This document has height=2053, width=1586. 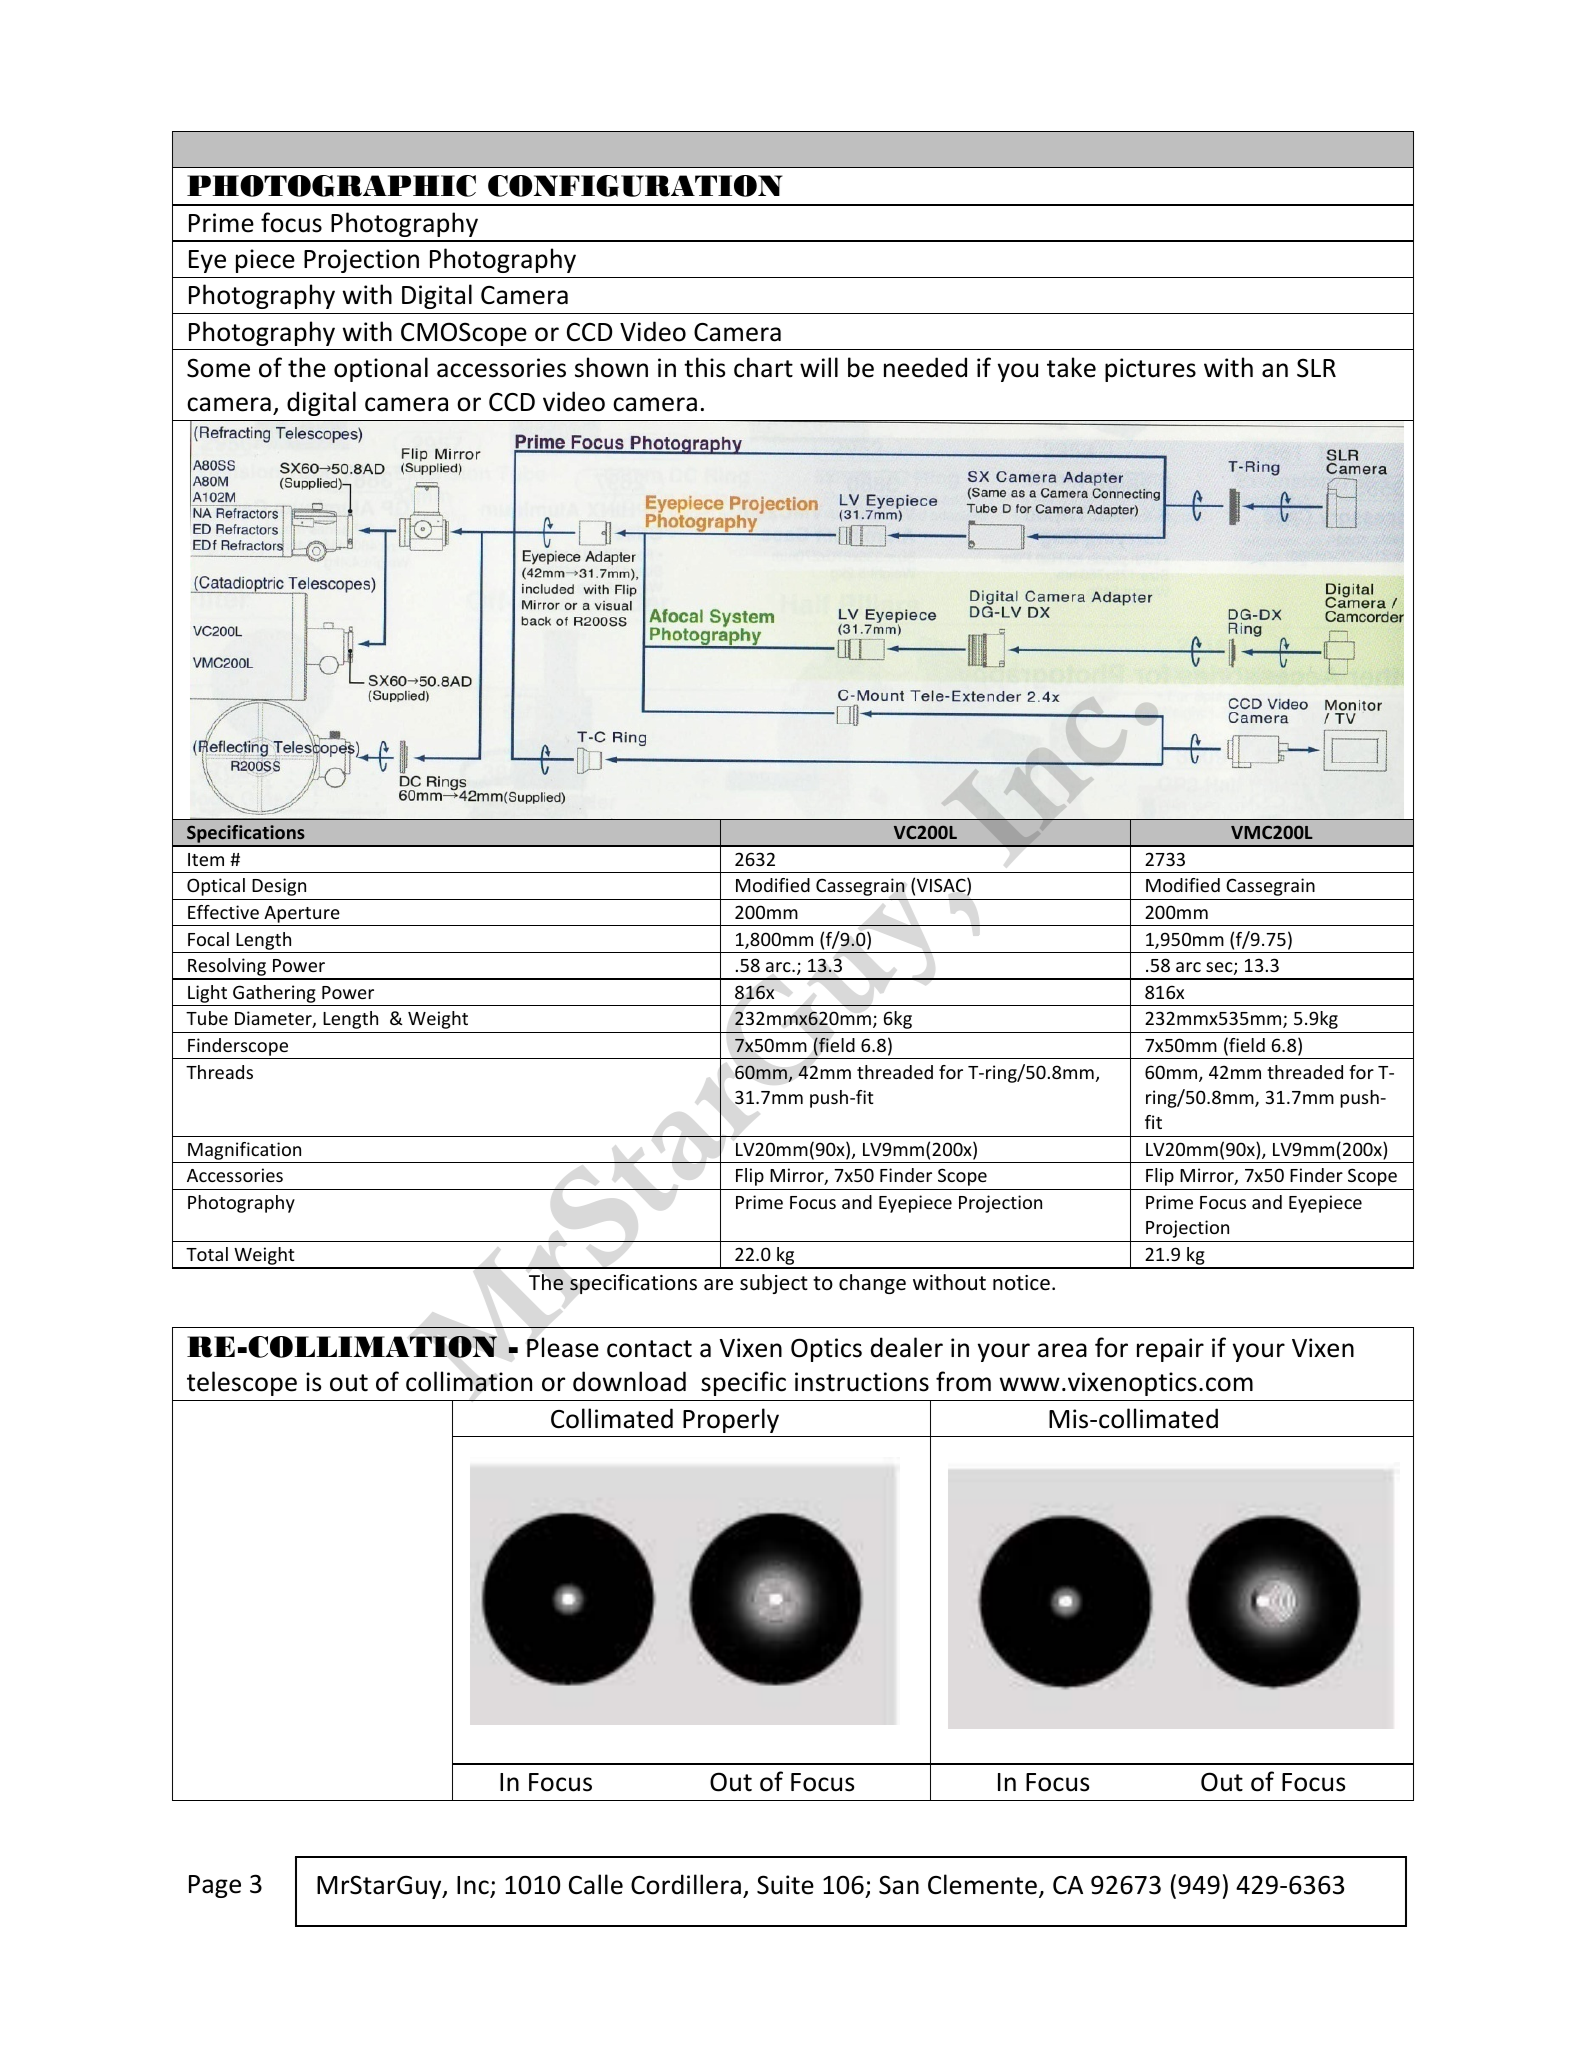 I want to click on Page, so click(x=215, y=1886).
